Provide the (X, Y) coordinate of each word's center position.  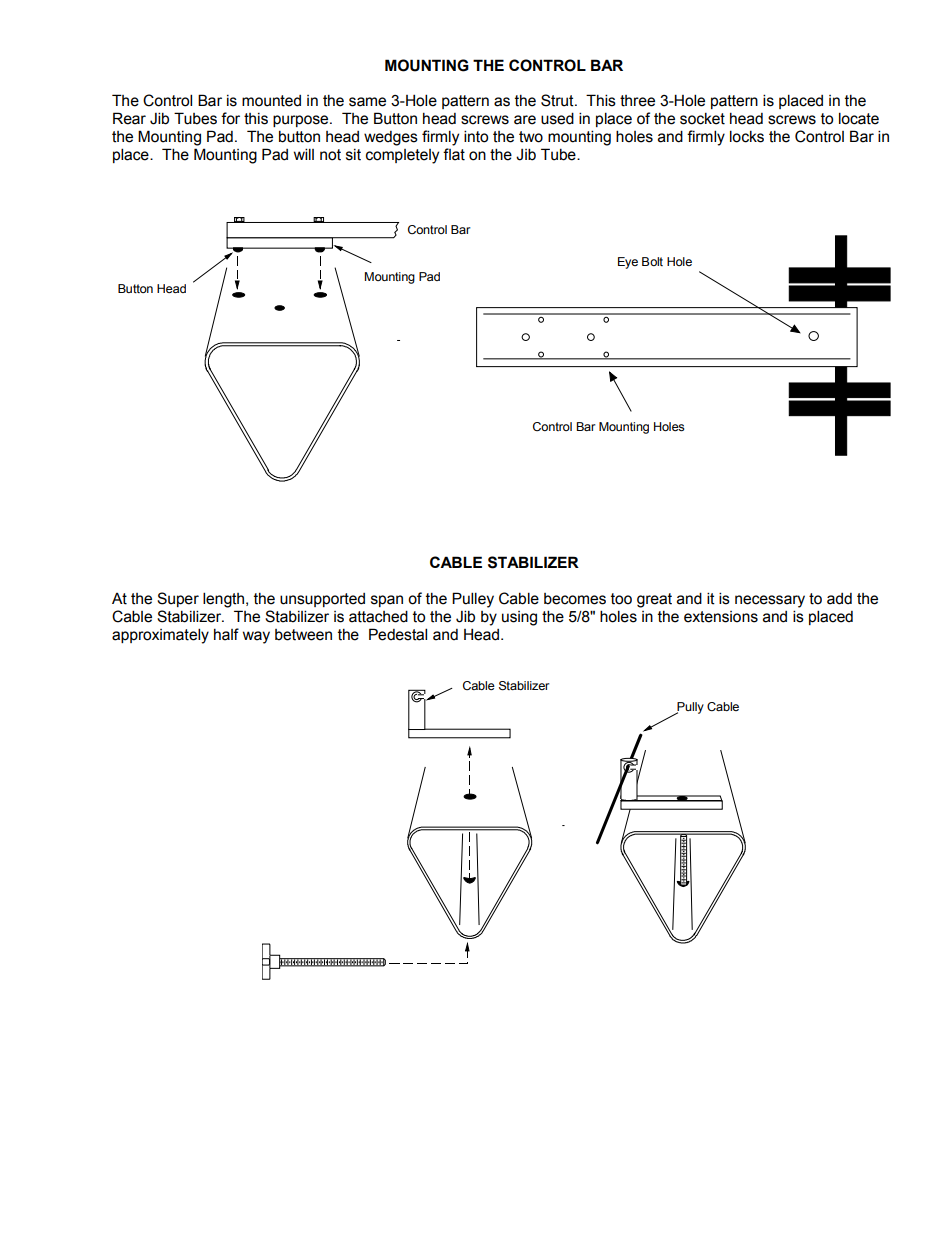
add (839, 599)
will (304, 154)
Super (178, 599)
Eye (628, 263)
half (226, 634)
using (519, 618)
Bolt (652, 261)
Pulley (473, 600)
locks (747, 136)
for (230, 118)
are (525, 120)
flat (454, 154)
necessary (770, 601)
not (330, 155)
